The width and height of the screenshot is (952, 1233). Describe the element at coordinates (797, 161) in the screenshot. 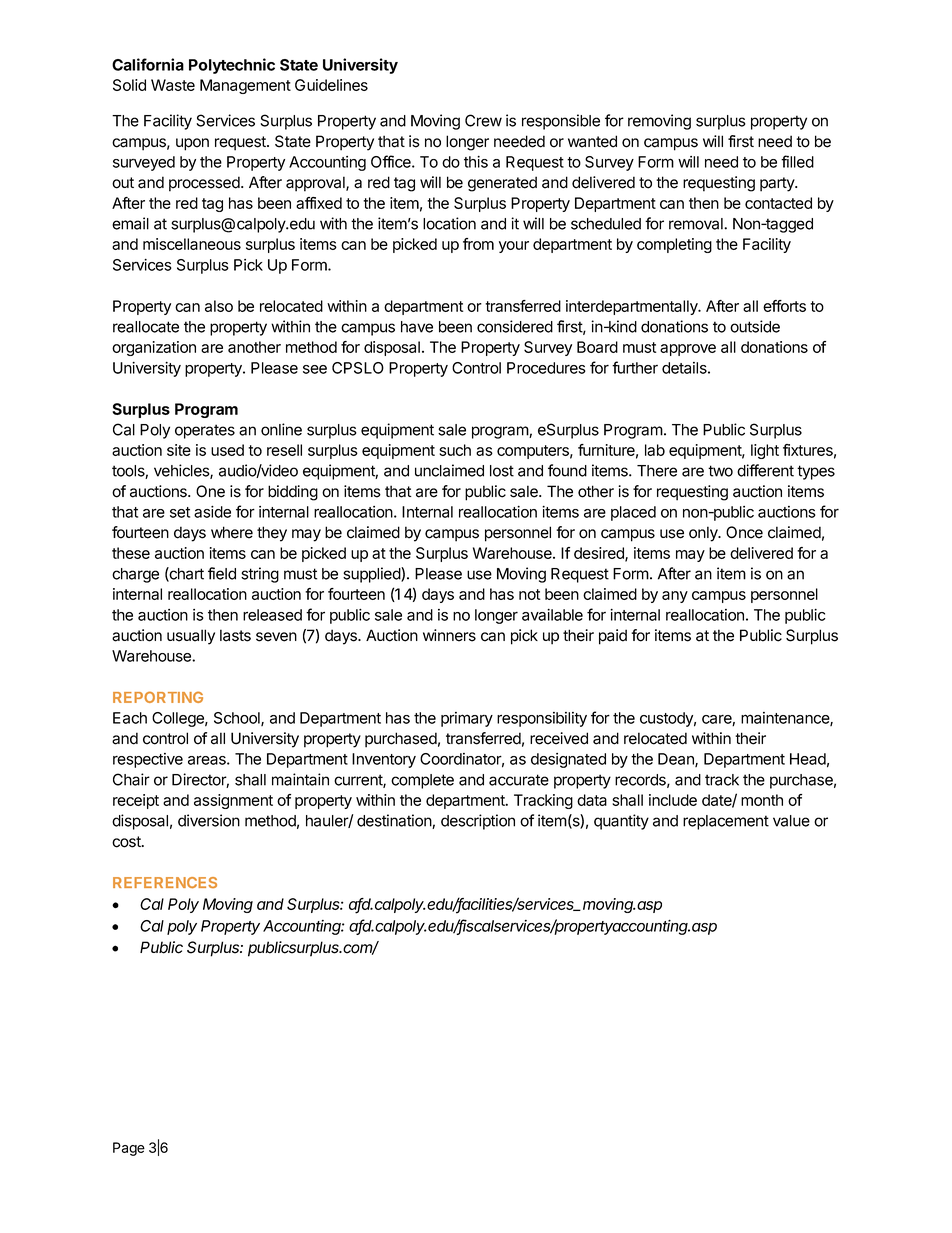

I see `filled` at that location.
